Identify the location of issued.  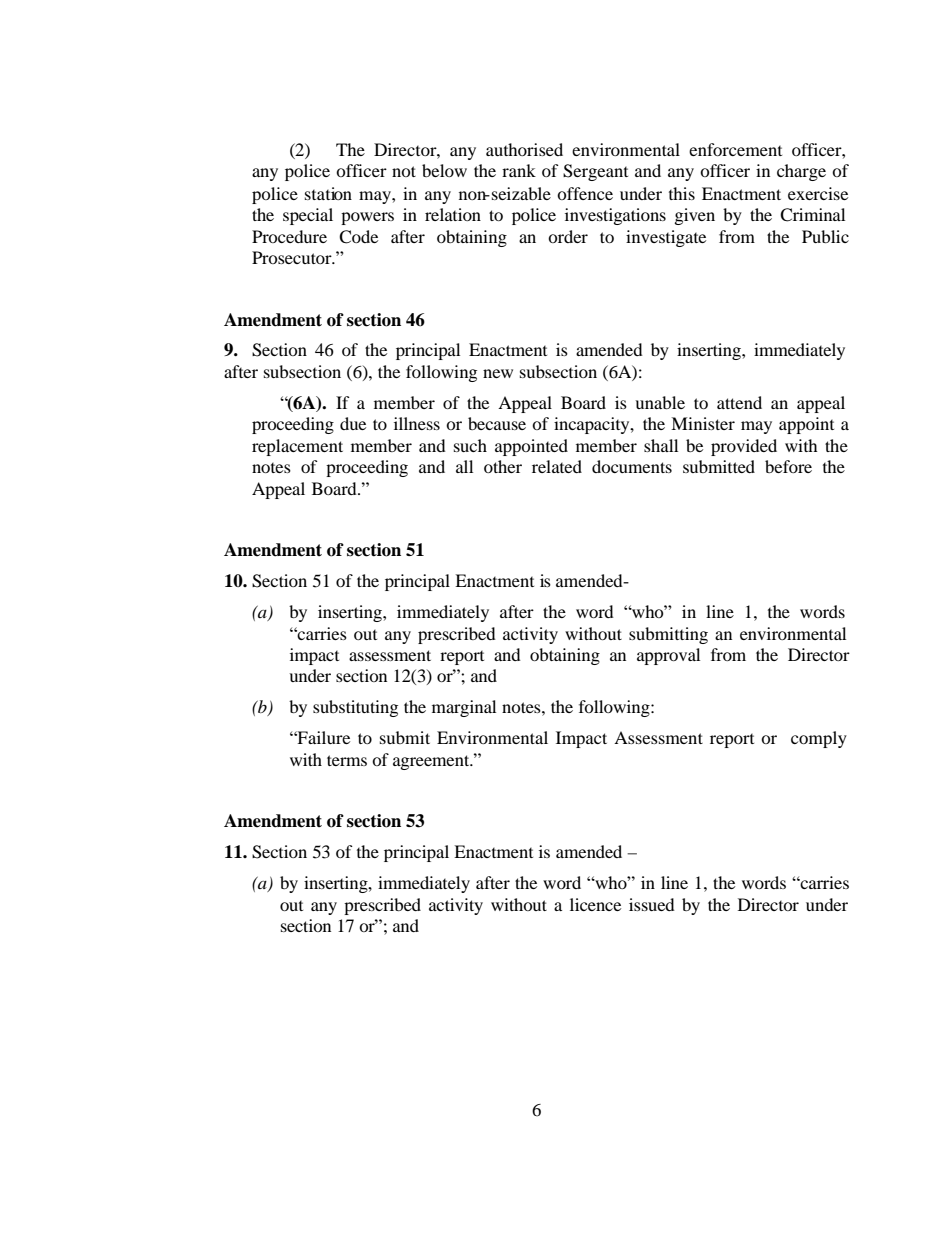
(652, 904).
